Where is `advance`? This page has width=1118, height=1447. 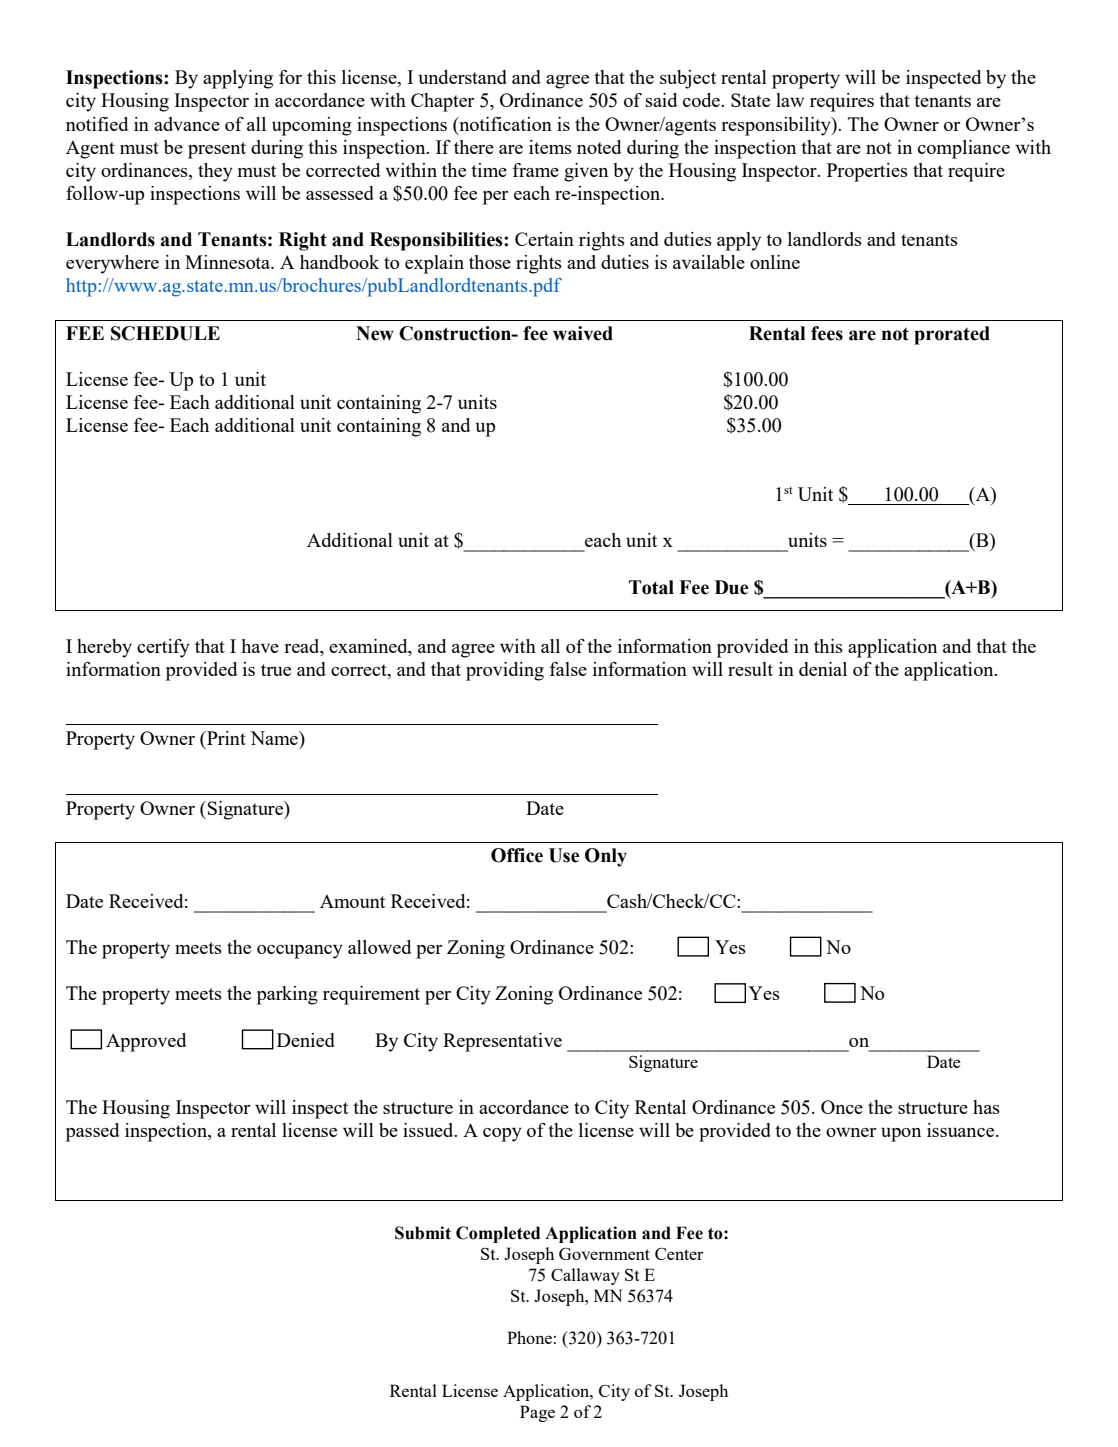 advance is located at coordinates (187, 124).
